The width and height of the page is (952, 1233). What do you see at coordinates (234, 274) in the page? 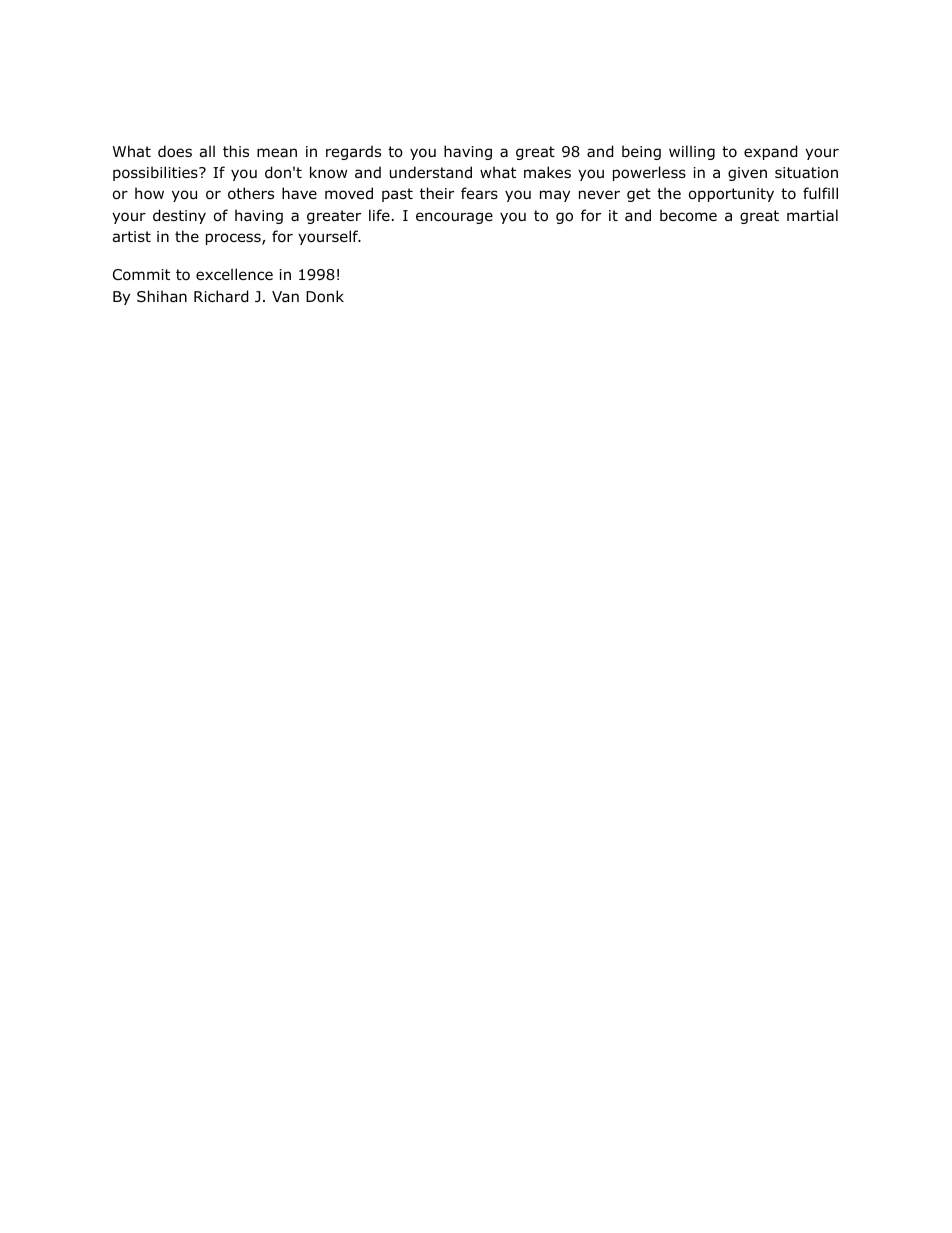
I see `excellence` at bounding box center [234, 274].
